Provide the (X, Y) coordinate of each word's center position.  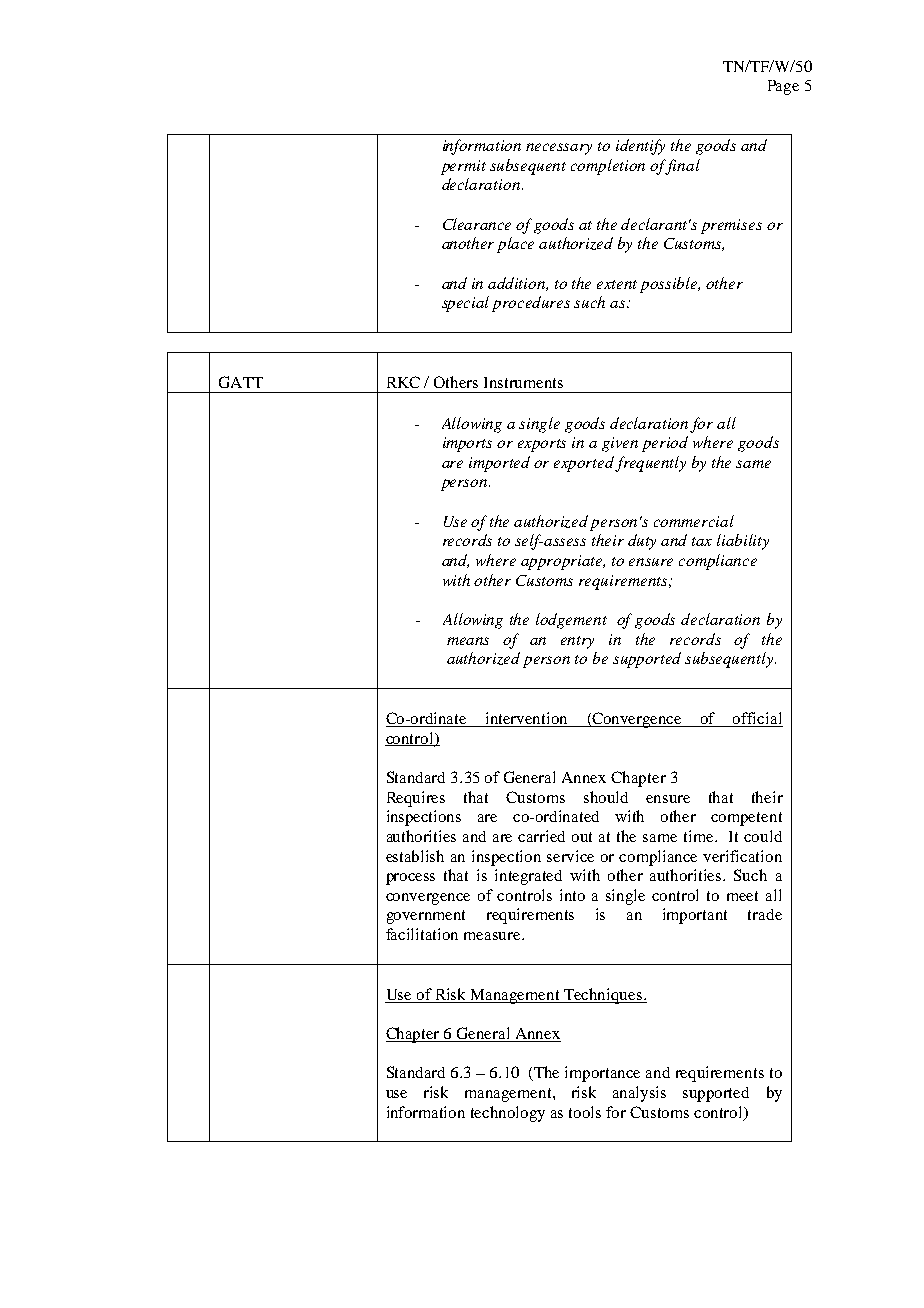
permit (463, 167)
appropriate (563, 562)
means (468, 641)
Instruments (523, 382)
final (682, 167)
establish (415, 856)
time (700, 836)
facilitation (422, 934)
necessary (559, 149)
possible (670, 285)
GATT (241, 382)
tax (702, 541)
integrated (528, 877)
